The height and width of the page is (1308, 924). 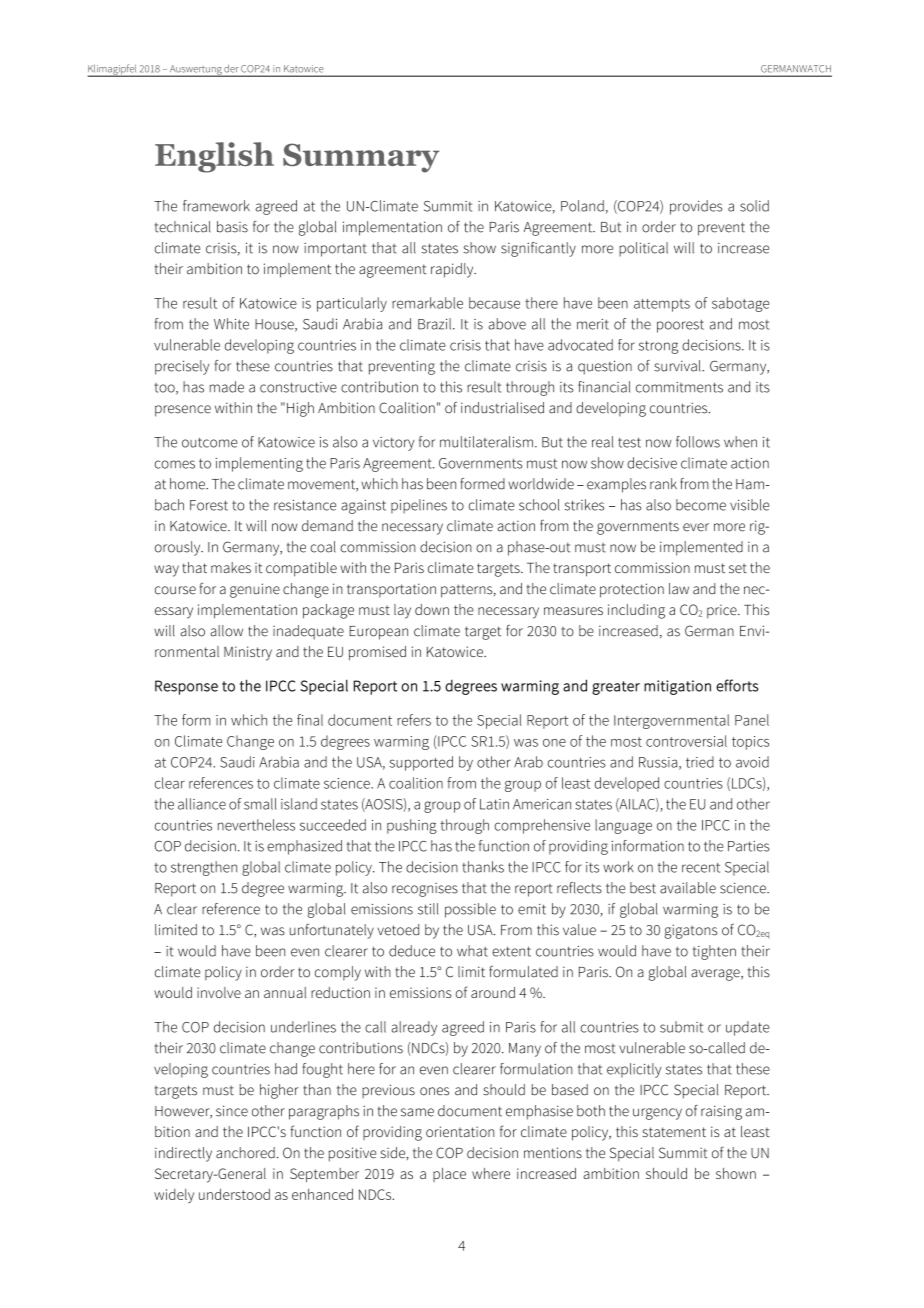 I want to click on provides, so click(x=696, y=207).
